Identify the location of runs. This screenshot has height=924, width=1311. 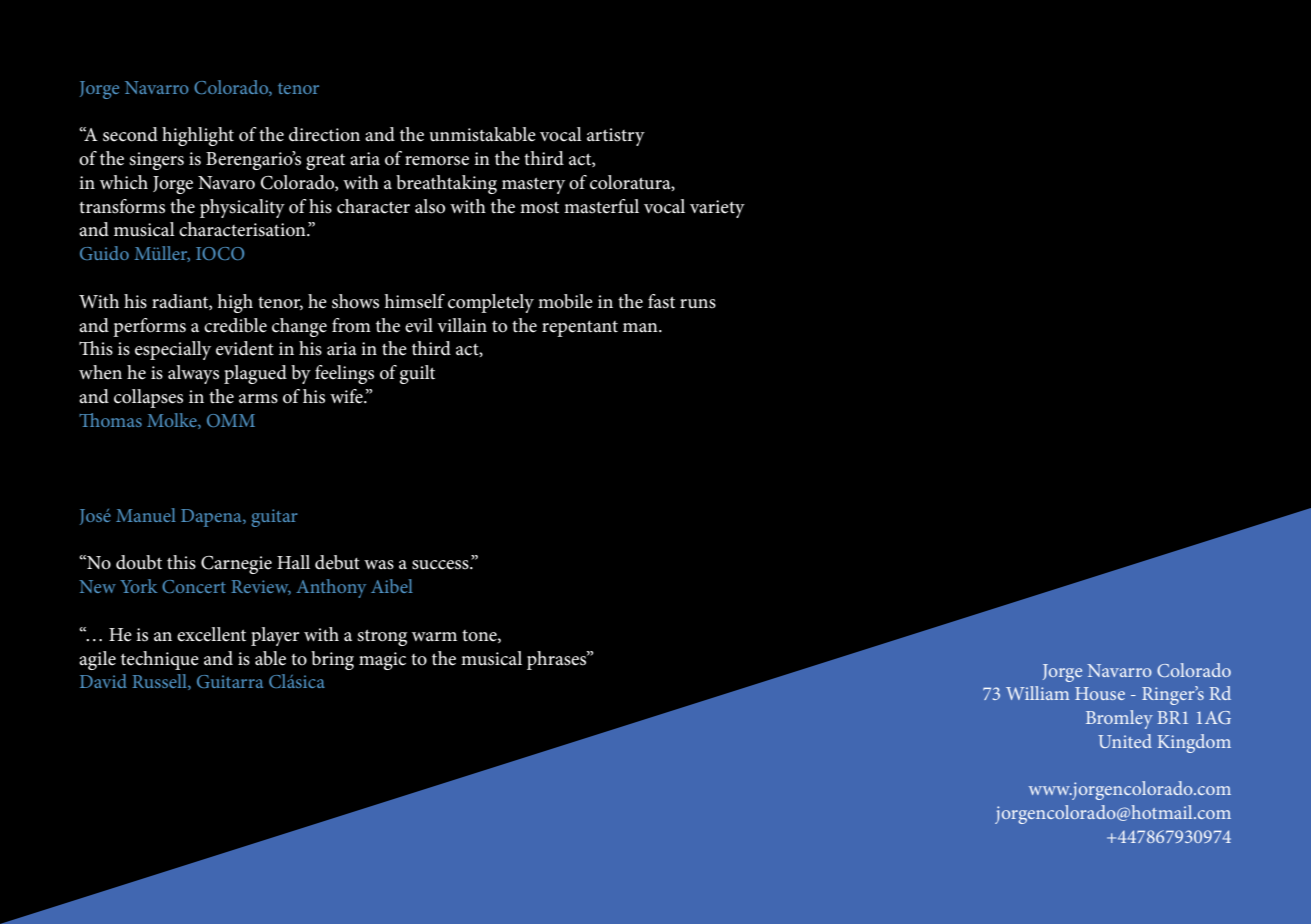
(698, 304).
